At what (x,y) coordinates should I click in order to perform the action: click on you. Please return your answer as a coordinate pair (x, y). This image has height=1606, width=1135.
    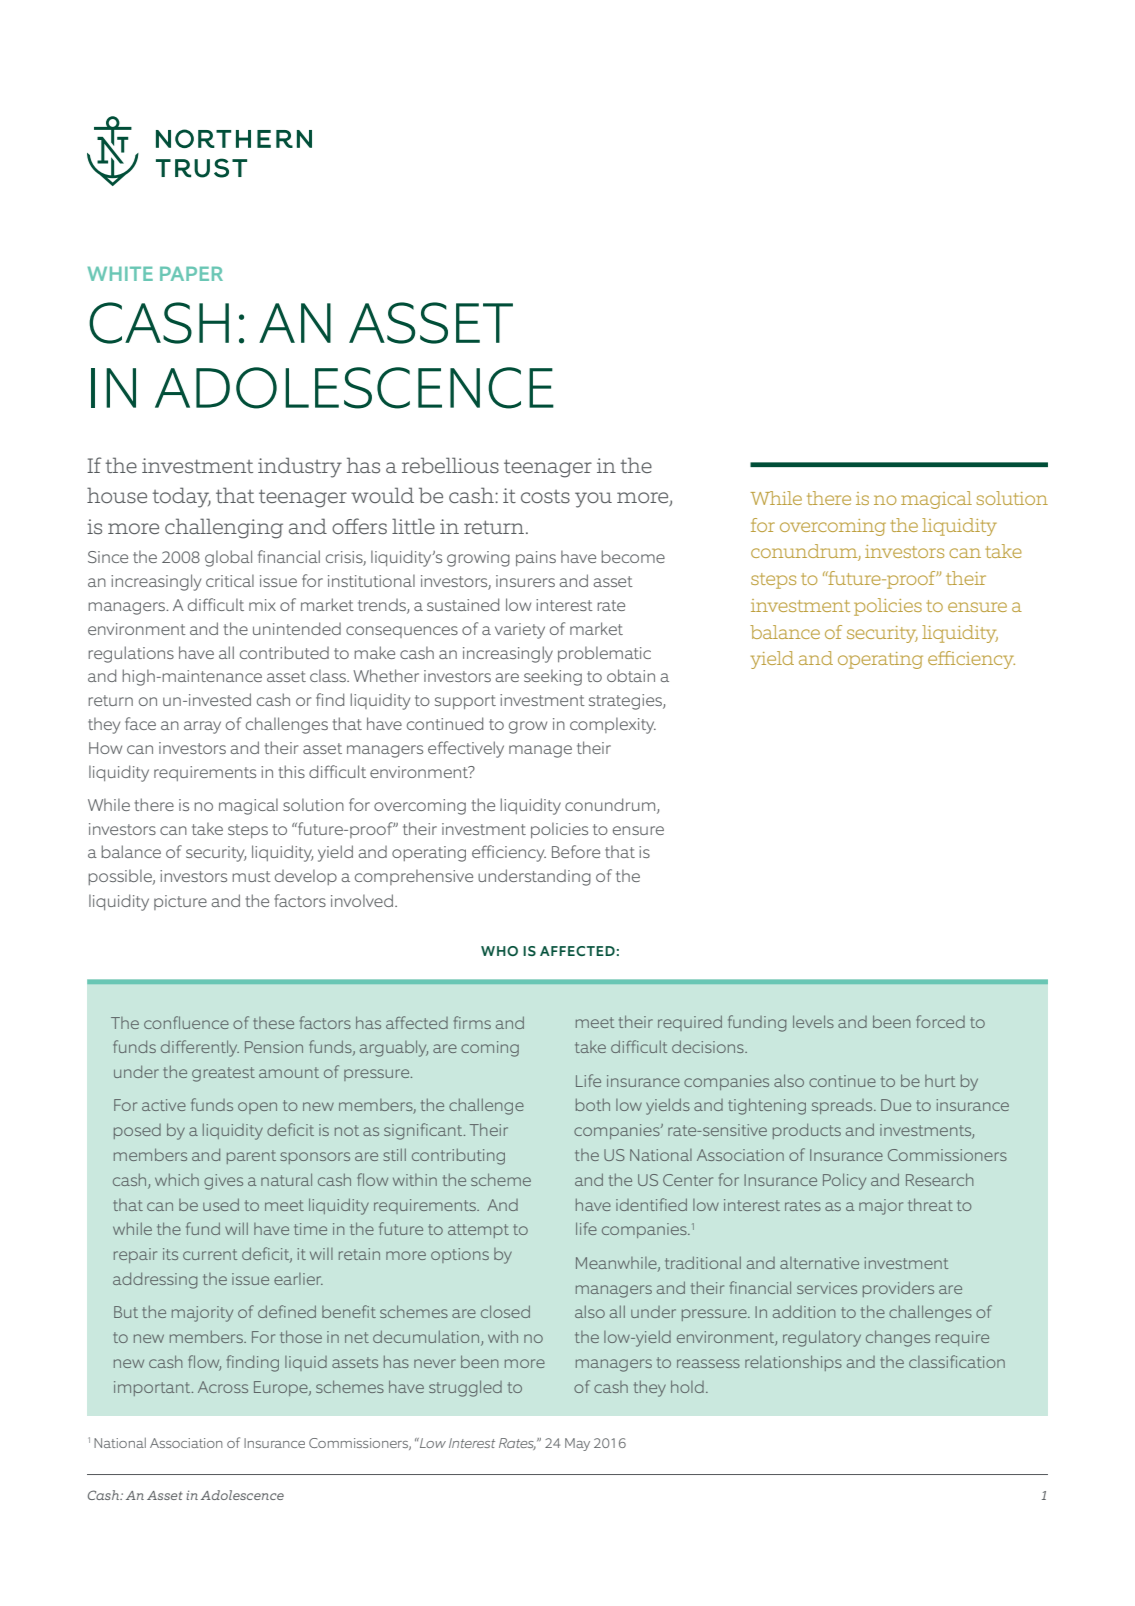
    Looking at the image, I should click on (593, 500).
